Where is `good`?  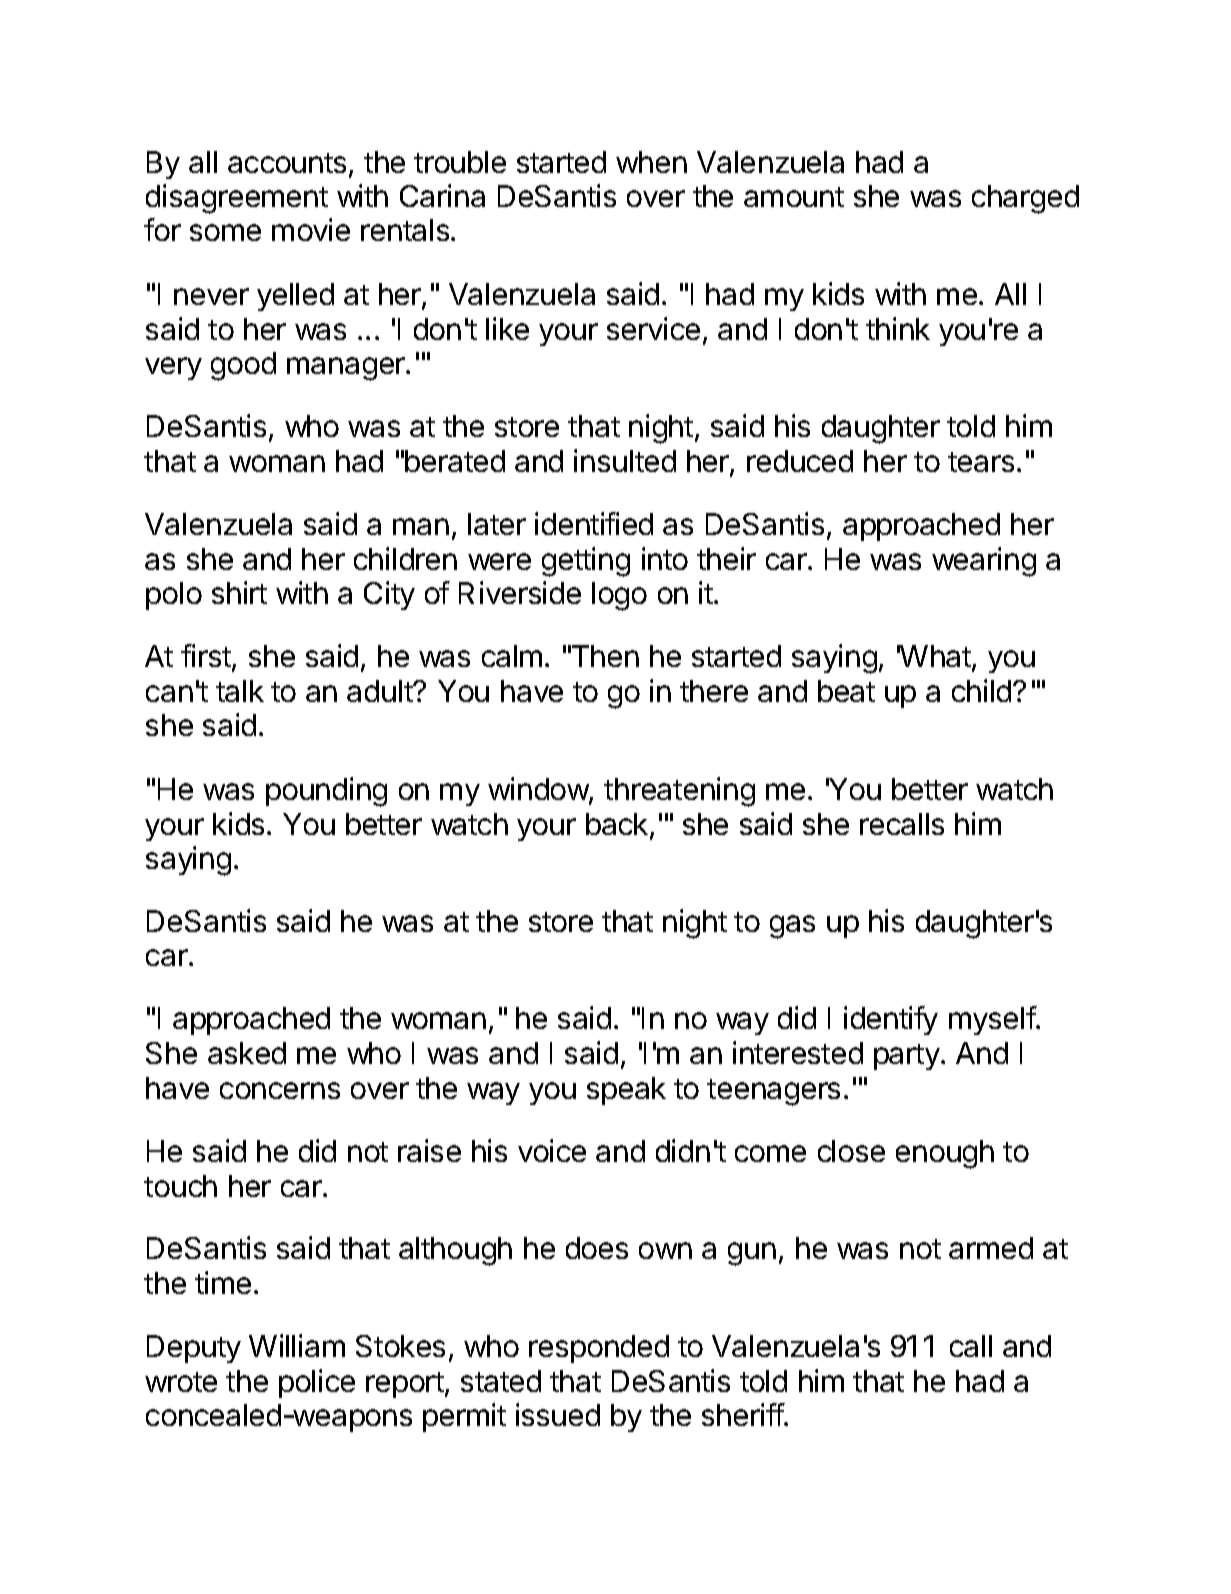 good is located at coordinates (243, 366).
